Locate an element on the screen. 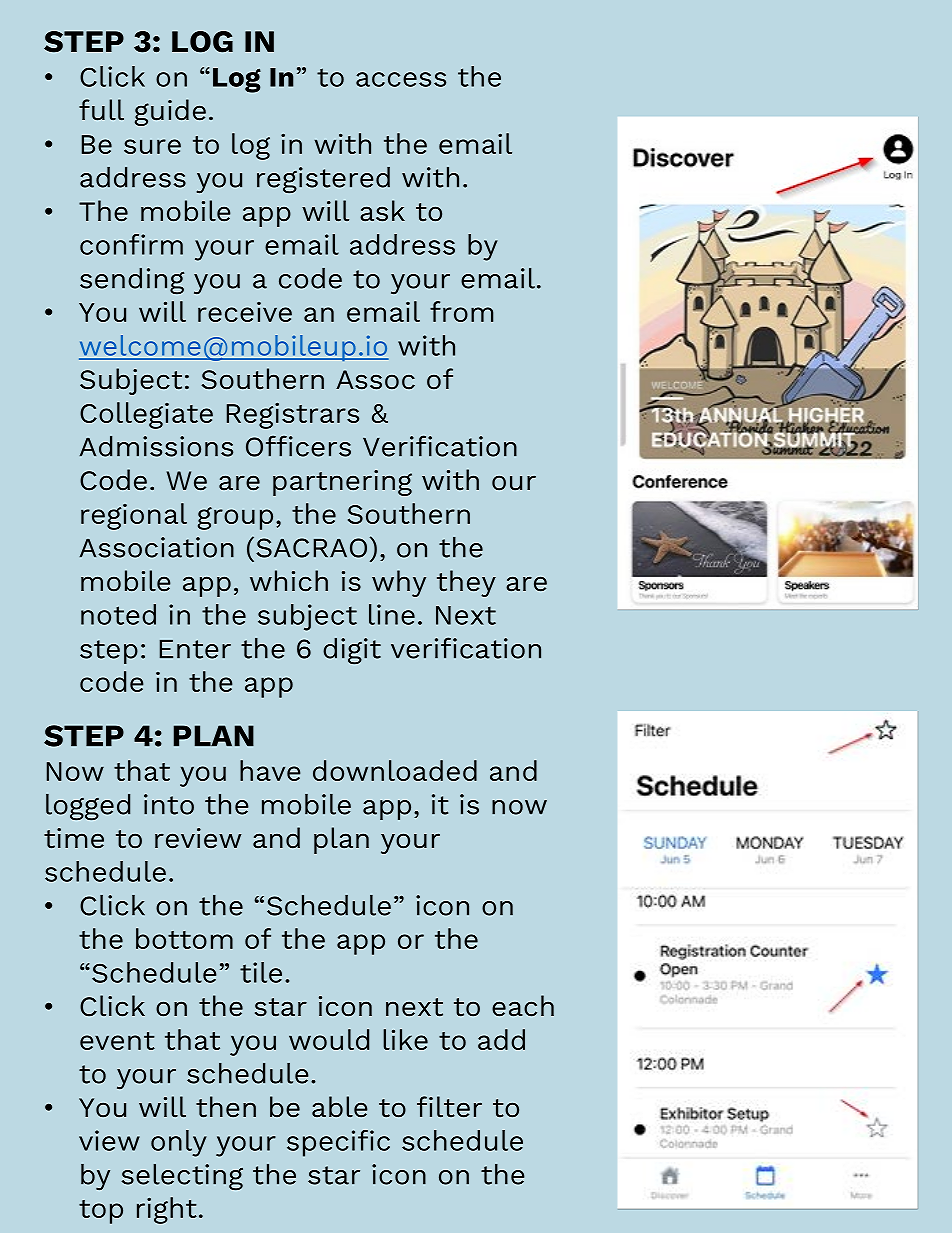 This screenshot has width=952, height=1233. they is located at coordinates (466, 583).
